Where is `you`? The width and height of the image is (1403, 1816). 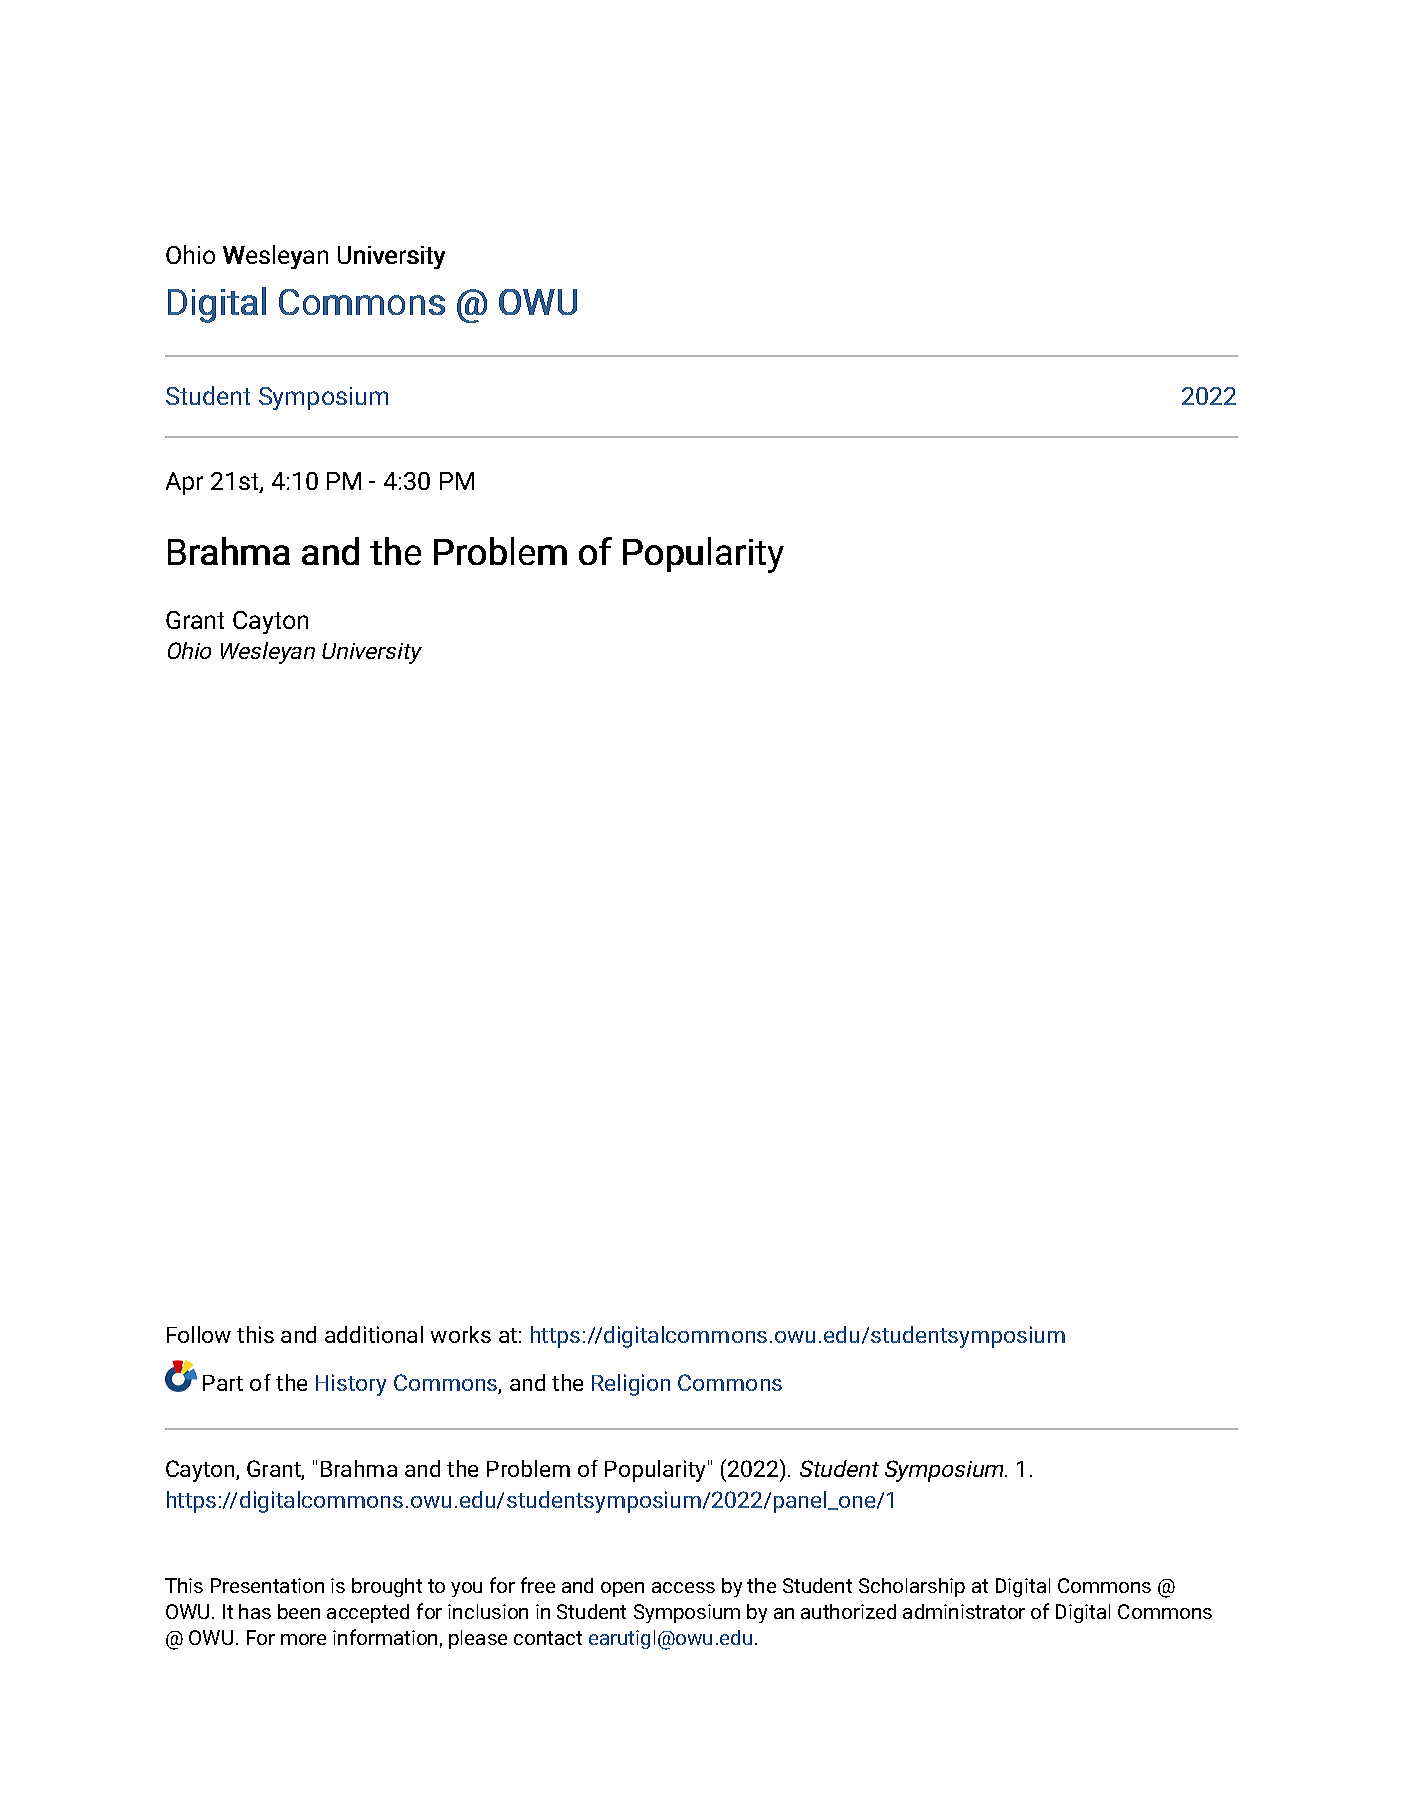
you is located at coordinates (466, 1589).
